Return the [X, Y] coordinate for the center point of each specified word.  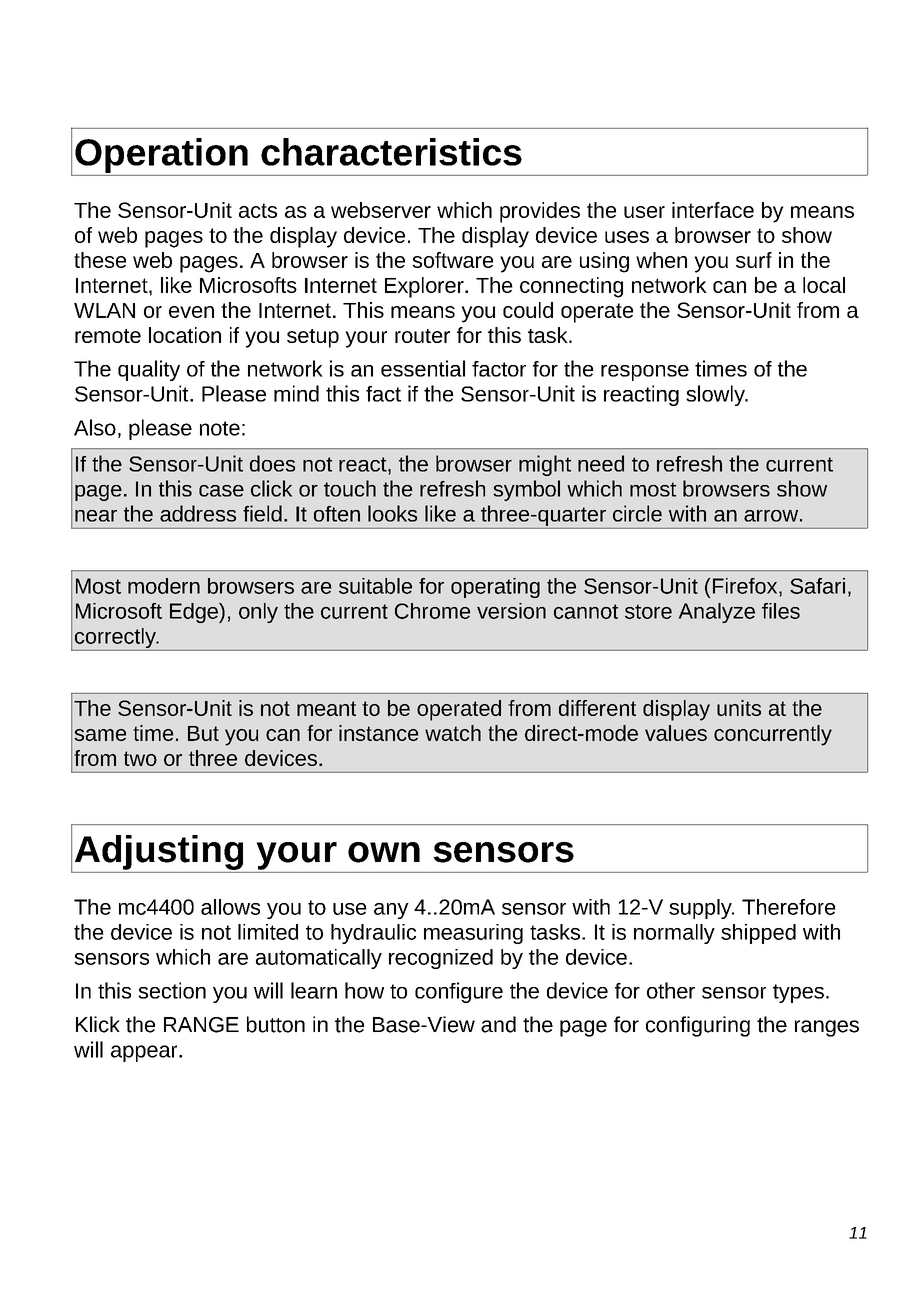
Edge [195, 613]
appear [145, 1053]
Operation [161, 155]
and [498, 1024]
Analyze [716, 613]
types [798, 993]
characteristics [391, 152]
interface [713, 210]
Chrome [432, 611]
